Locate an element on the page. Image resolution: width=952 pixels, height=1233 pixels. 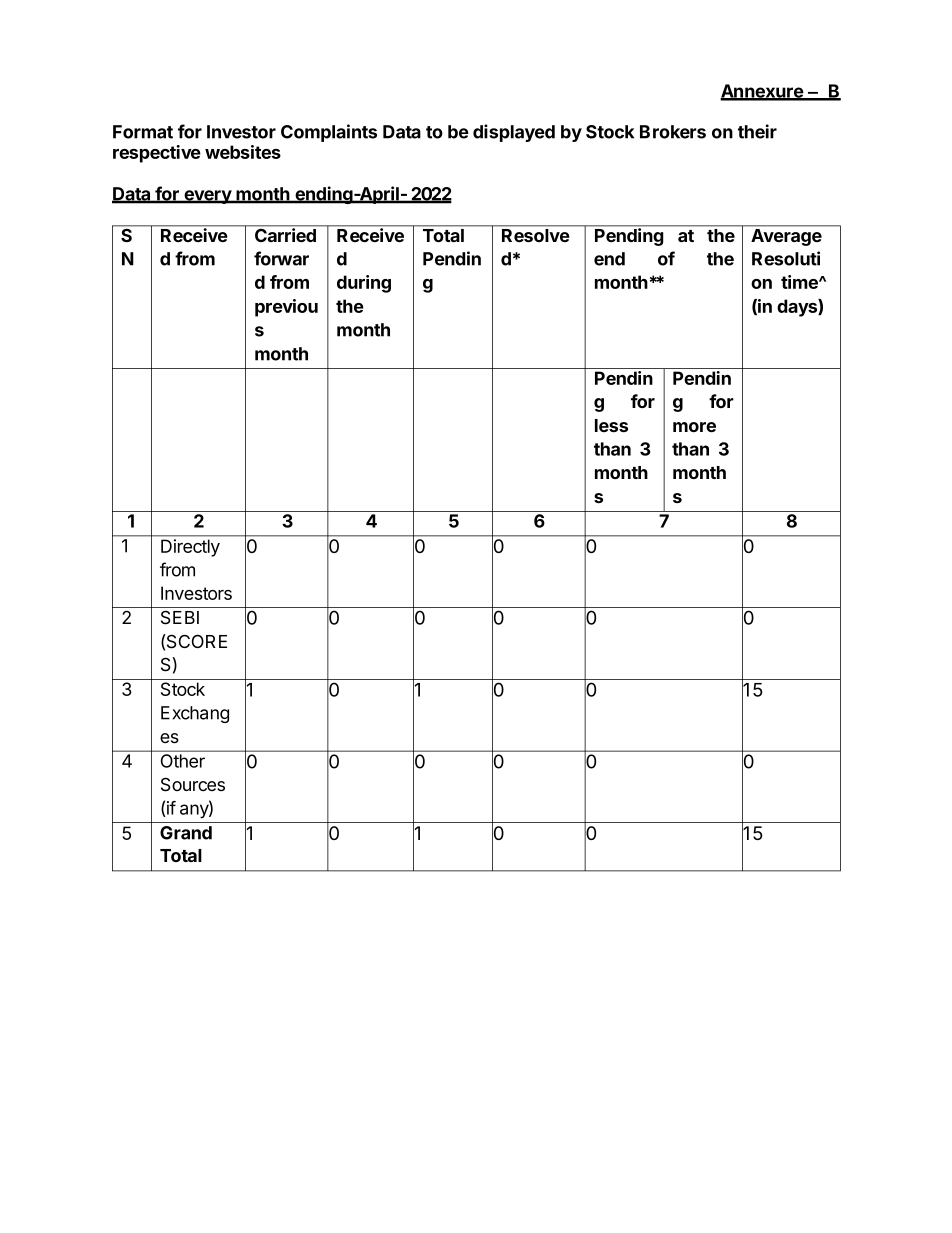
Grand is located at coordinates (186, 833).
